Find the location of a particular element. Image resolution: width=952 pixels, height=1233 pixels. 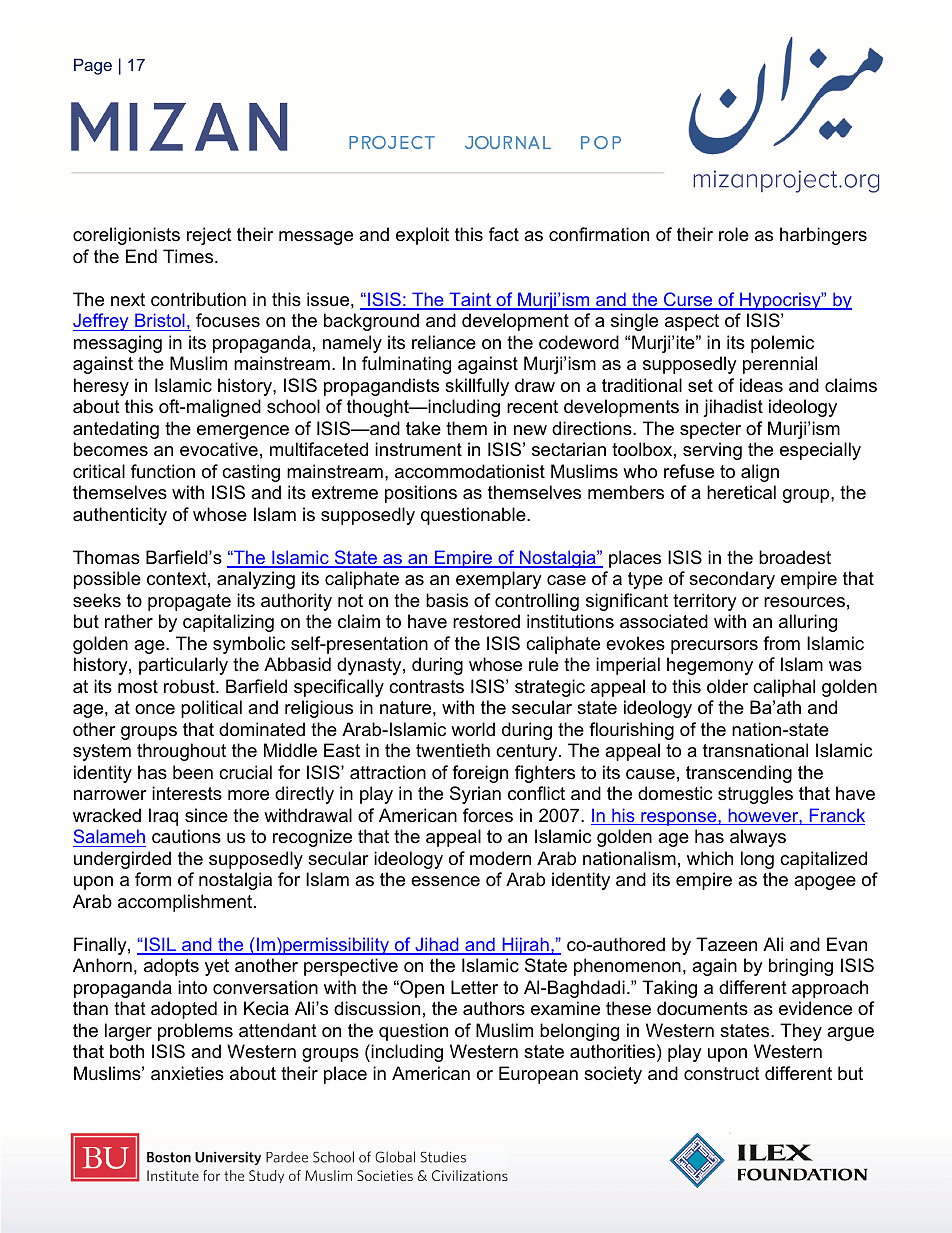

reliance is located at coordinates (444, 342).
